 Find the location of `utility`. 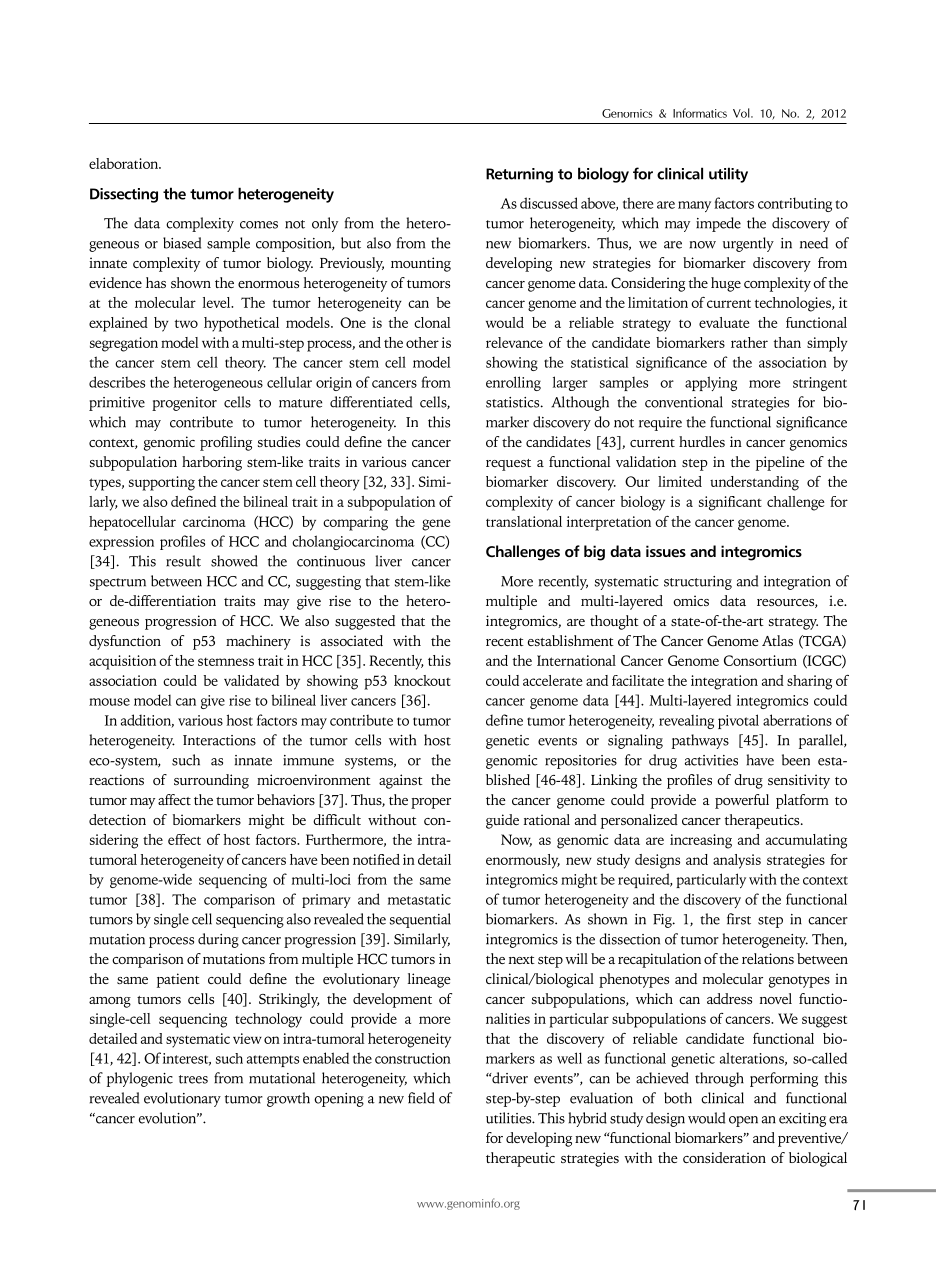

utility is located at coordinates (728, 175).
